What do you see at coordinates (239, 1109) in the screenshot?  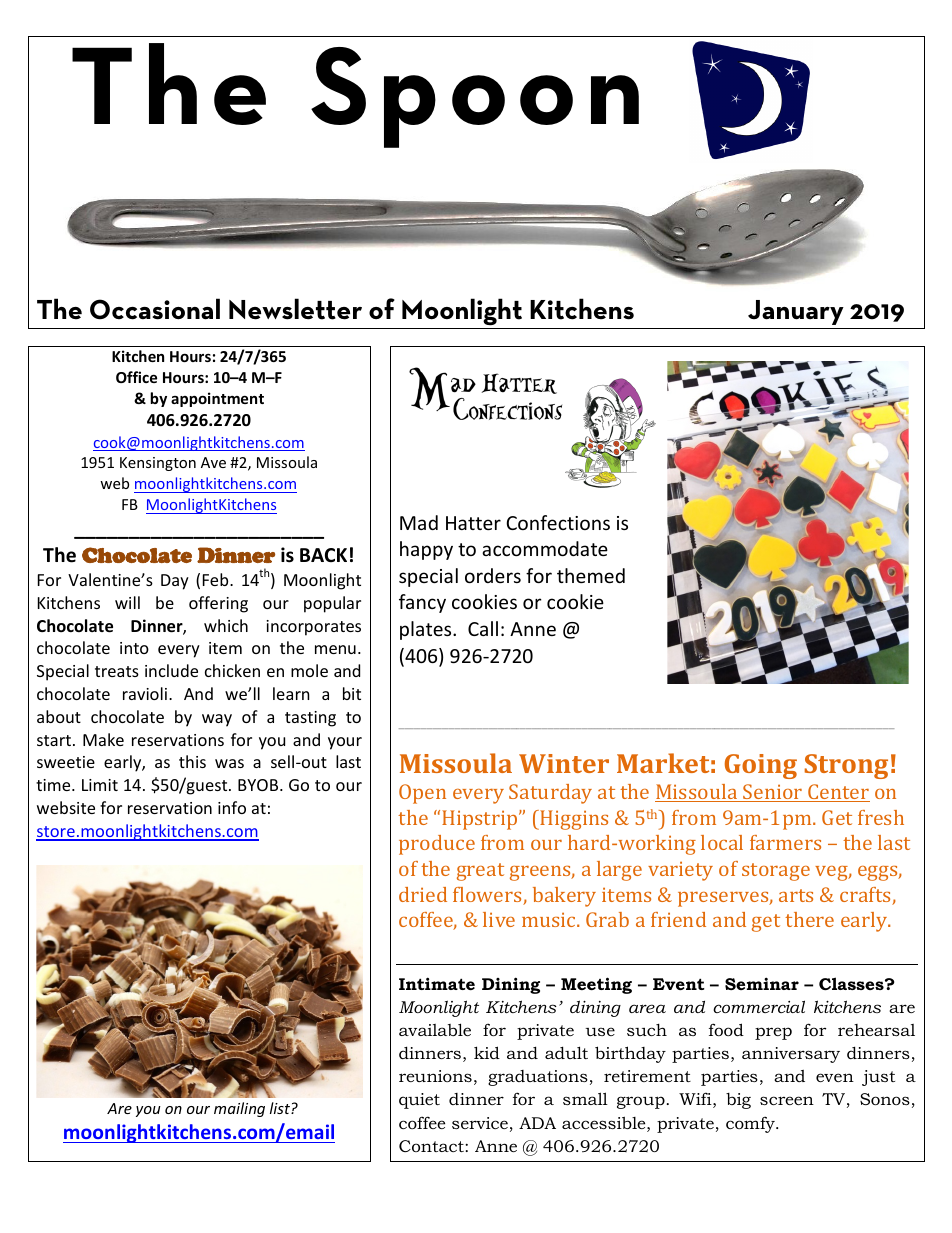 I see `mailing` at bounding box center [239, 1109].
